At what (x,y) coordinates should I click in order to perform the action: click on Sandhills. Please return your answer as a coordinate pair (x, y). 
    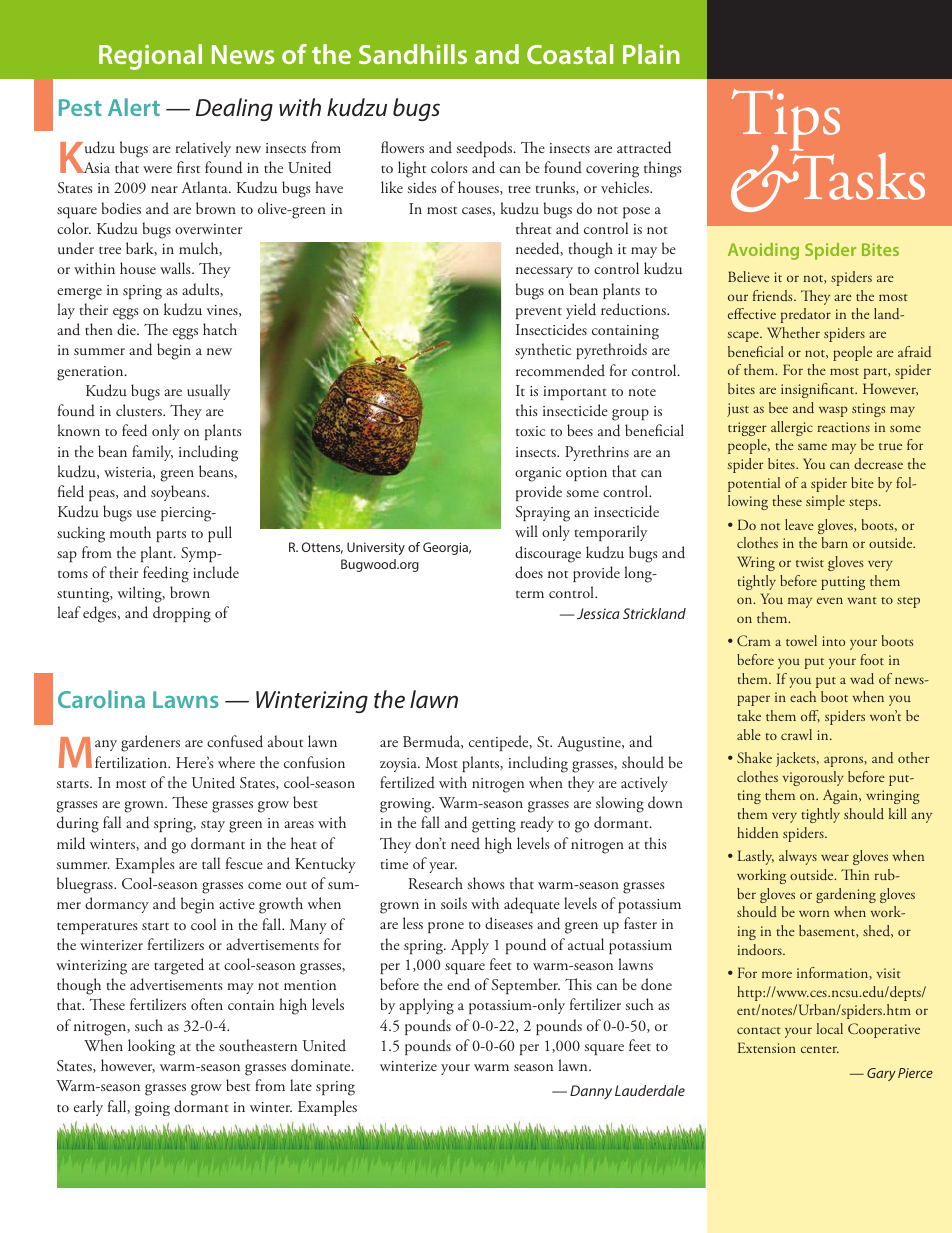
    Looking at the image, I should click on (413, 54).
